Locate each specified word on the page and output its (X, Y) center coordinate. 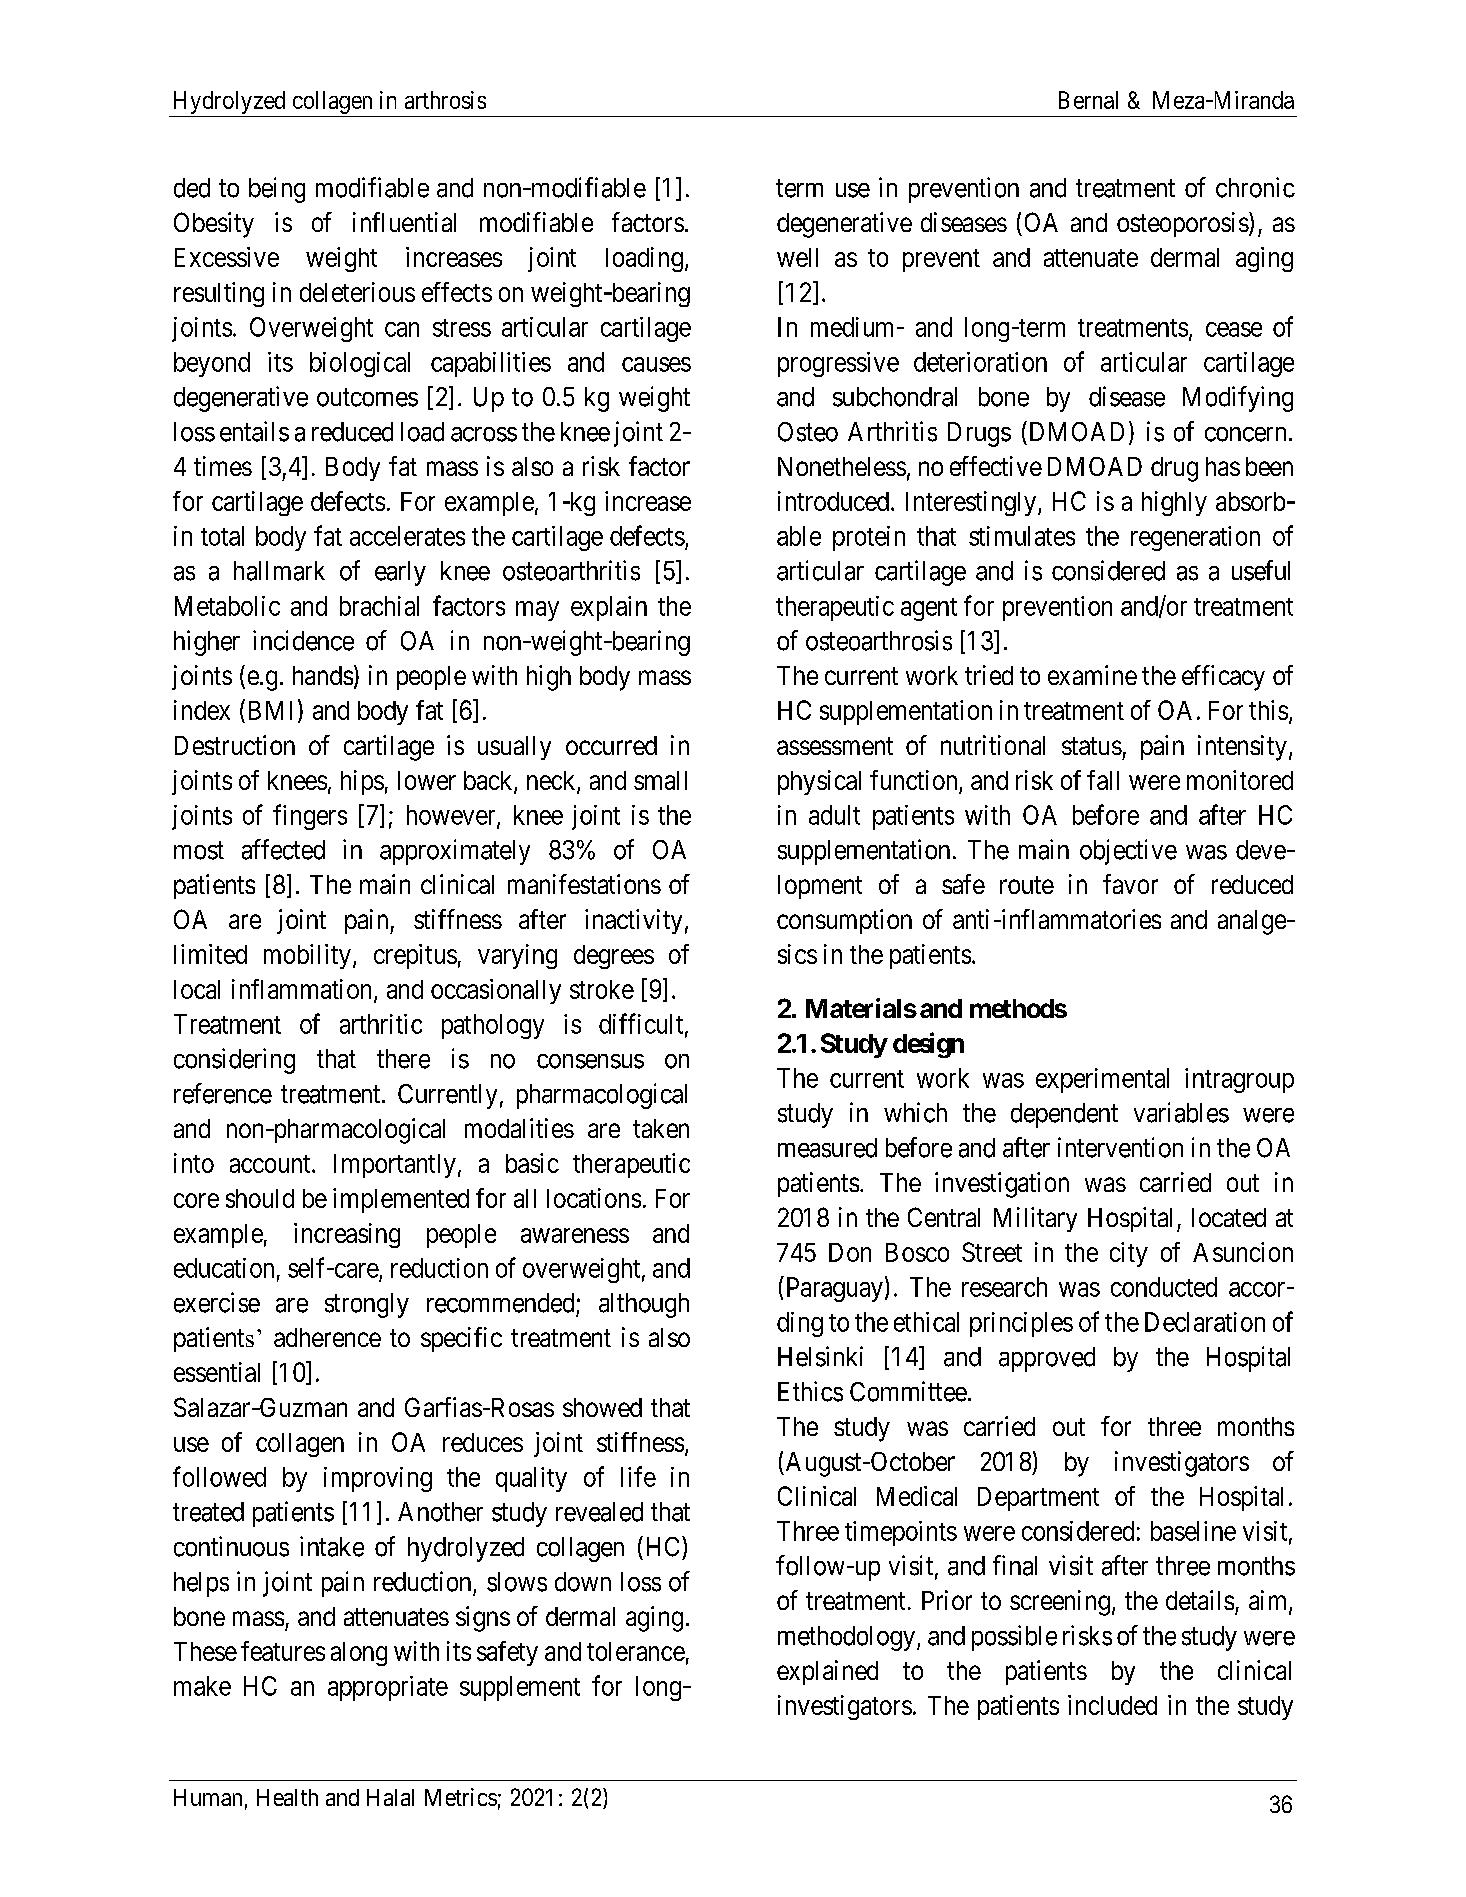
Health (287, 1797)
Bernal (1088, 100)
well (797, 257)
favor (1130, 884)
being (277, 190)
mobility (307, 956)
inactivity (633, 921)
